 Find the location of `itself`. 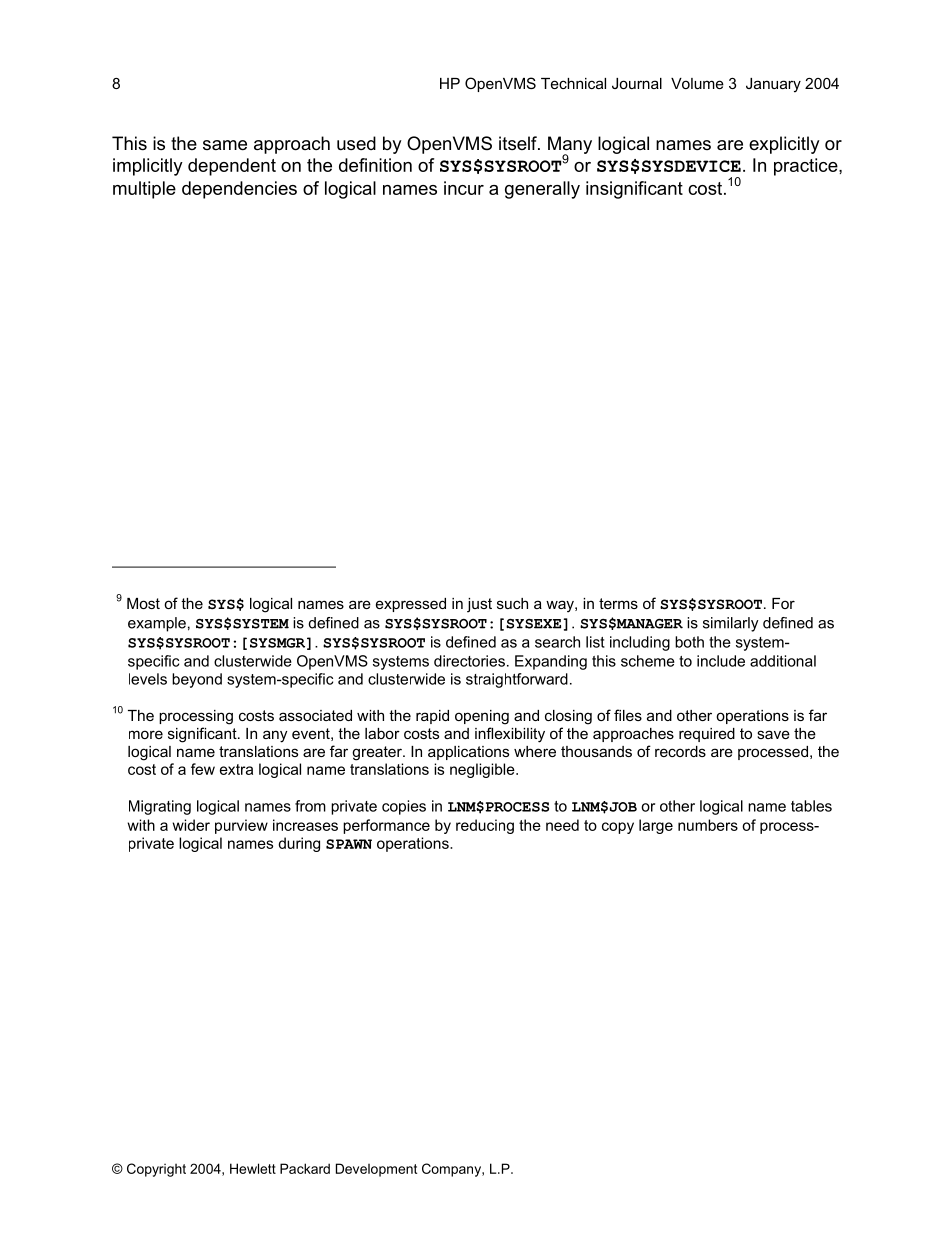

itself is located at coordinates (519, 143).
